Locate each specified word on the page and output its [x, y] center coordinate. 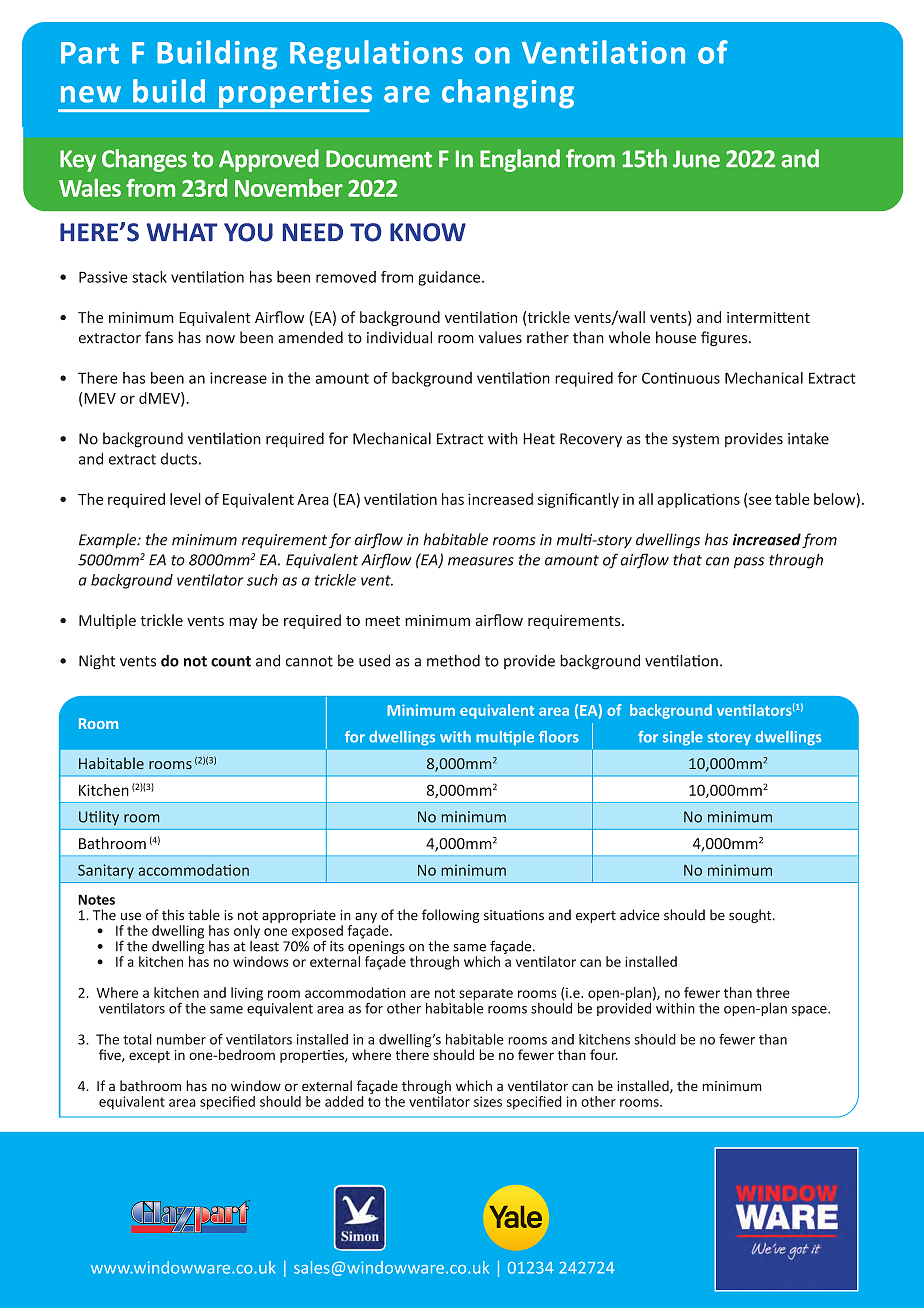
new [91, 94]
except [149, 1057]
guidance [450, 278]
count [231, 661]
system [695, 440]
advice [640, 915]
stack [149, 277]
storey [729, 739]
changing [508, 94]
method [453, 660]
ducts [179, 459]
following [450, 916]
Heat [539, 439]
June [696, 159]
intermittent [768, 317]
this [173, 915]
